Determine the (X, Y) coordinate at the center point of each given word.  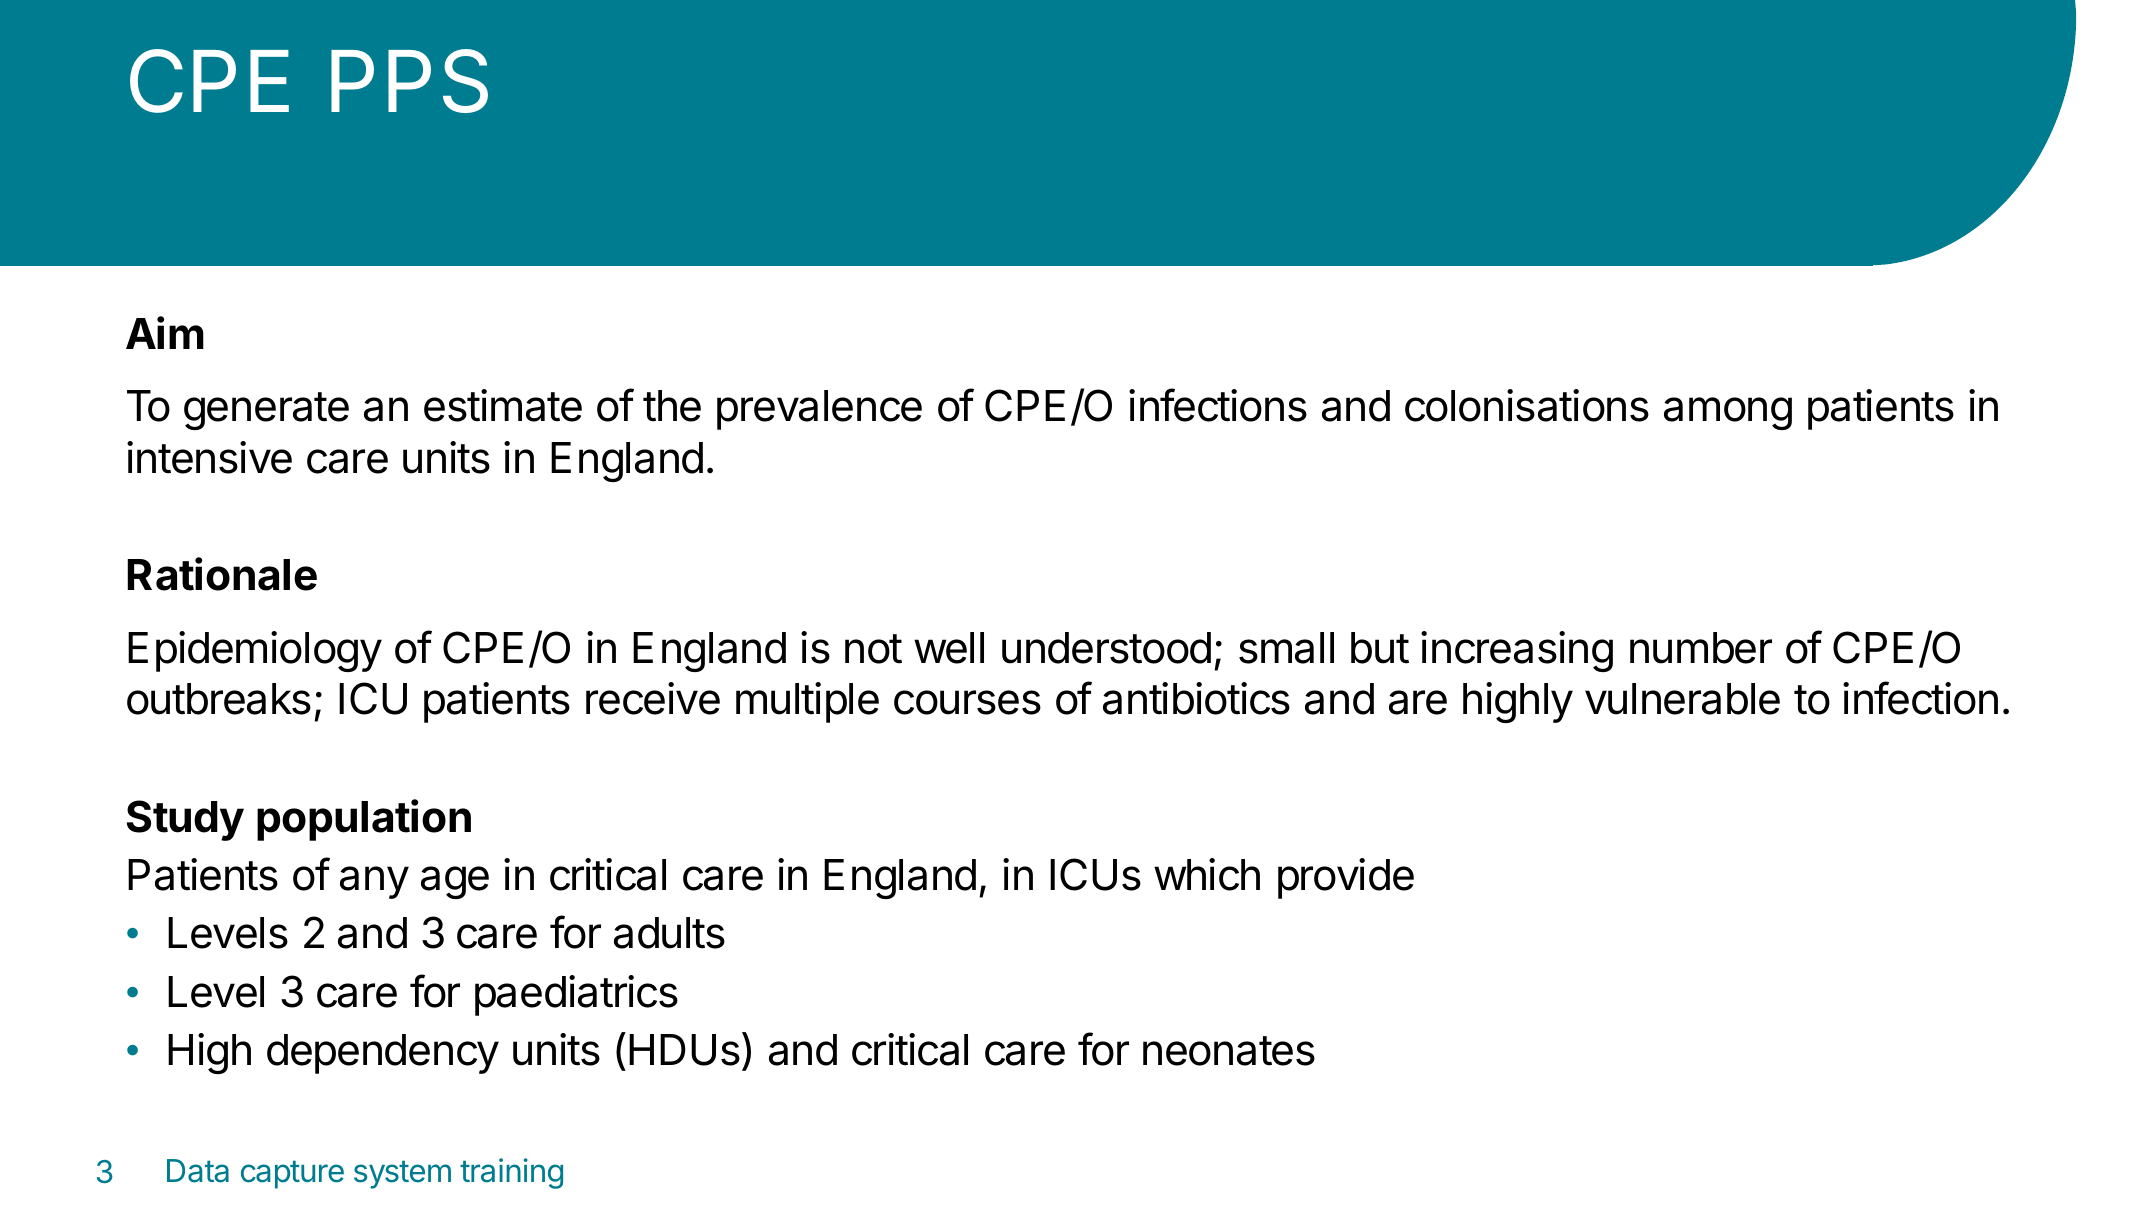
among (1728, 413)
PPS (409, 81)
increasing (1517, 651)
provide (1346, 878)
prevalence (819, 410)
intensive (209, 457)
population (364, 820)
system (402, 1174)
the (672, 406)
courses (967, 702)
